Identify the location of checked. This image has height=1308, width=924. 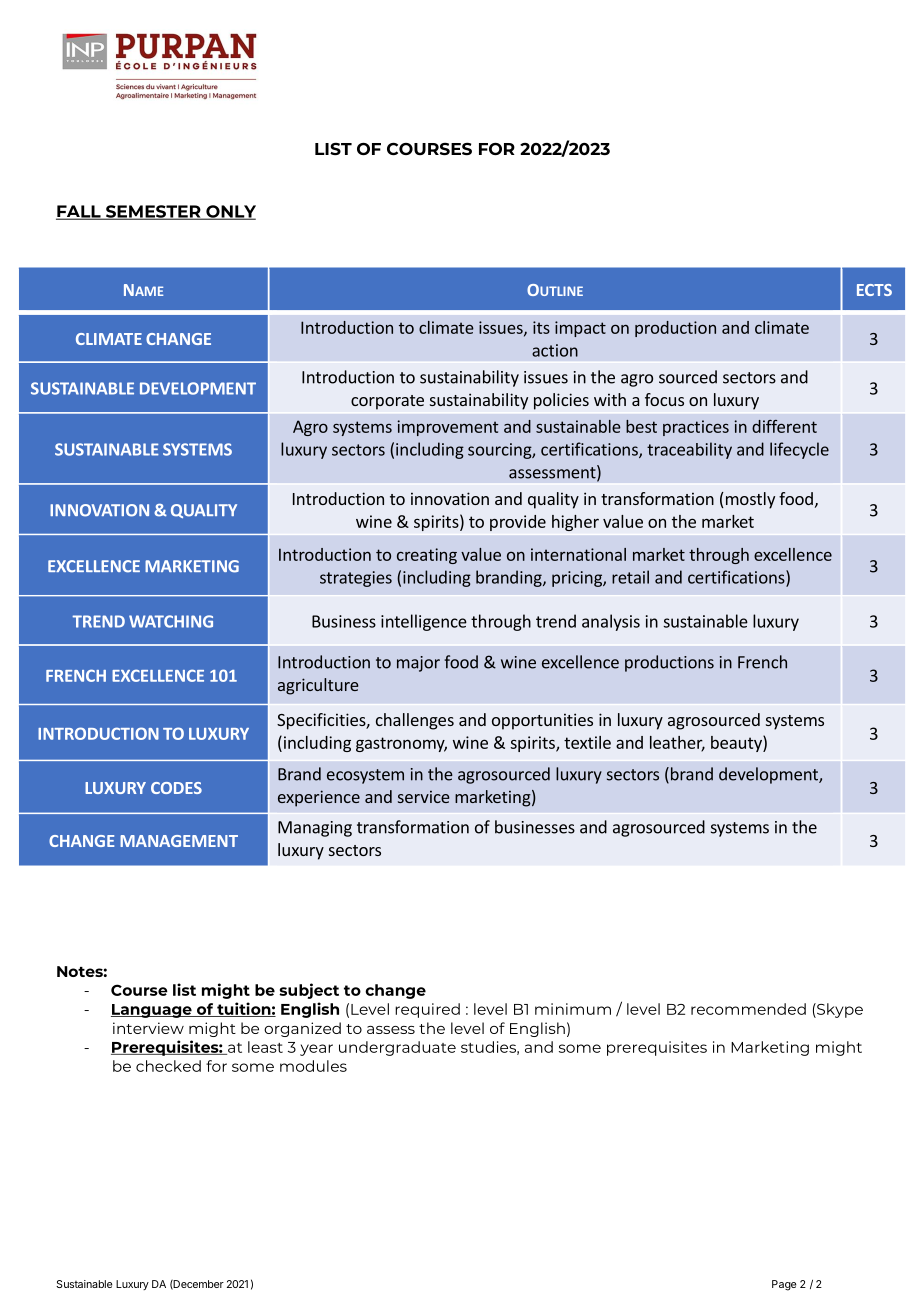
(168, 1066).
